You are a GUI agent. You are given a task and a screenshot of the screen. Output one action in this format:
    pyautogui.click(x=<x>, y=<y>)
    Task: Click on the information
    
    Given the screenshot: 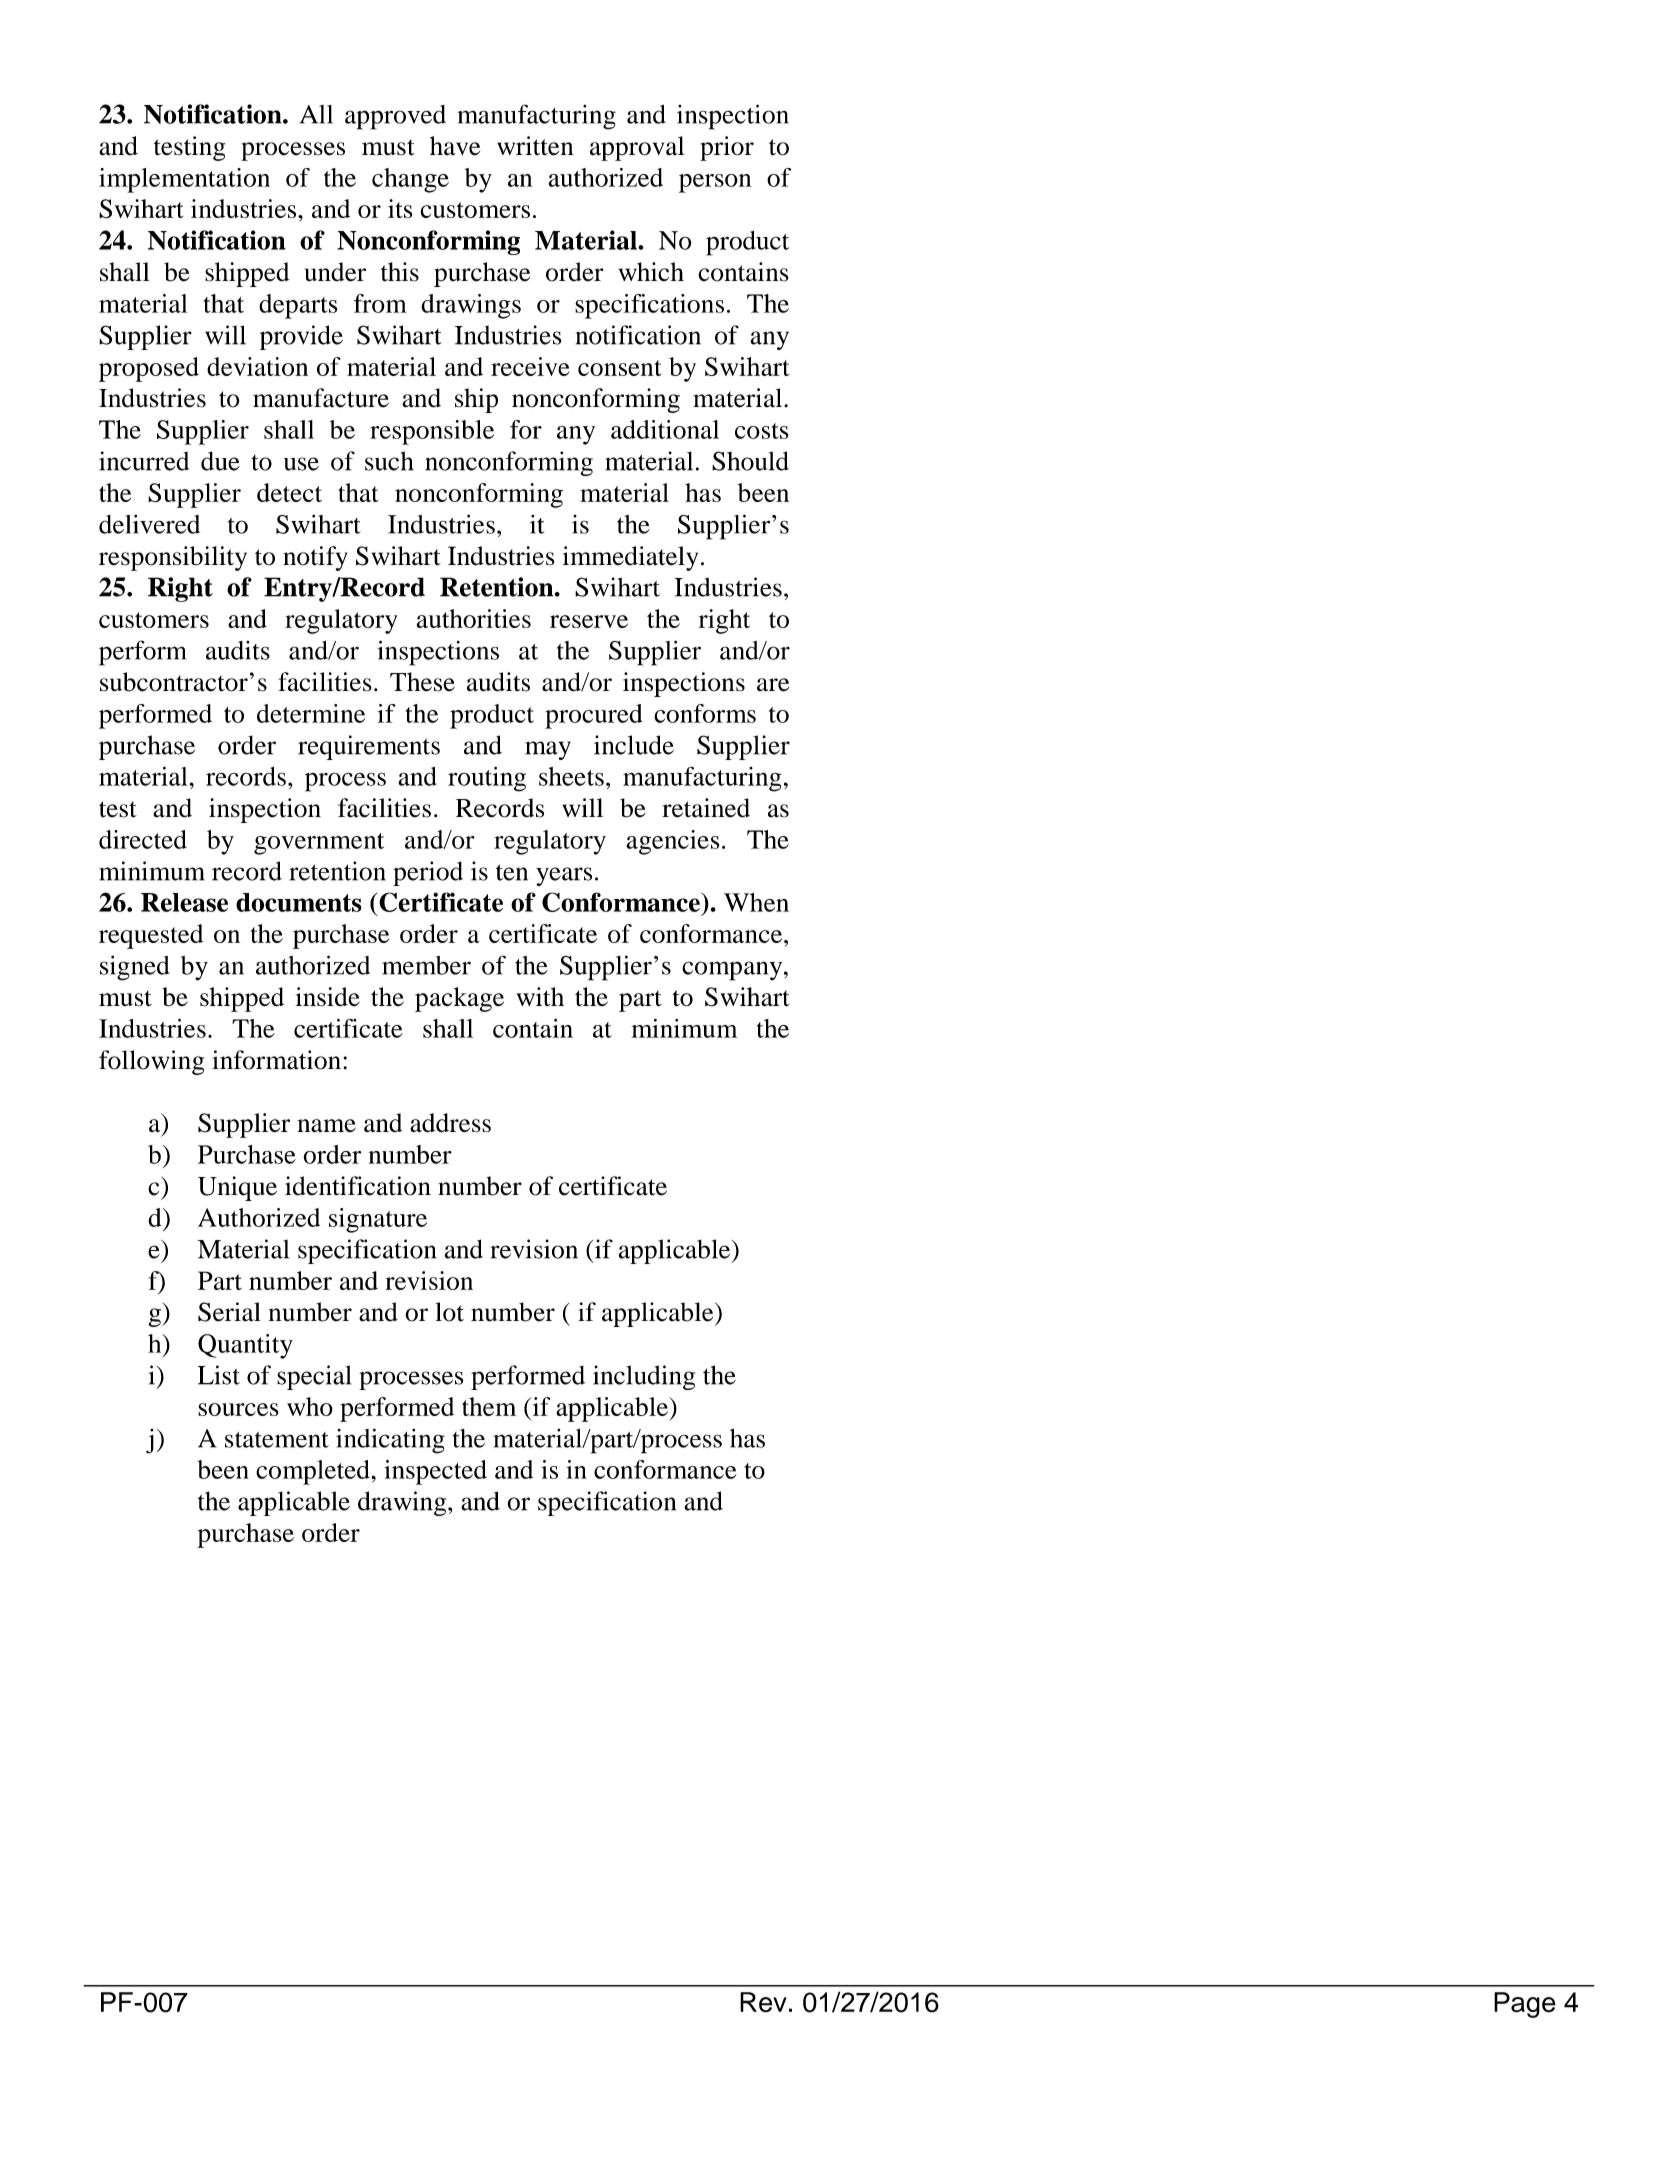 What is the action you would take?
    pyautogui.click(x=276, y=1060)
